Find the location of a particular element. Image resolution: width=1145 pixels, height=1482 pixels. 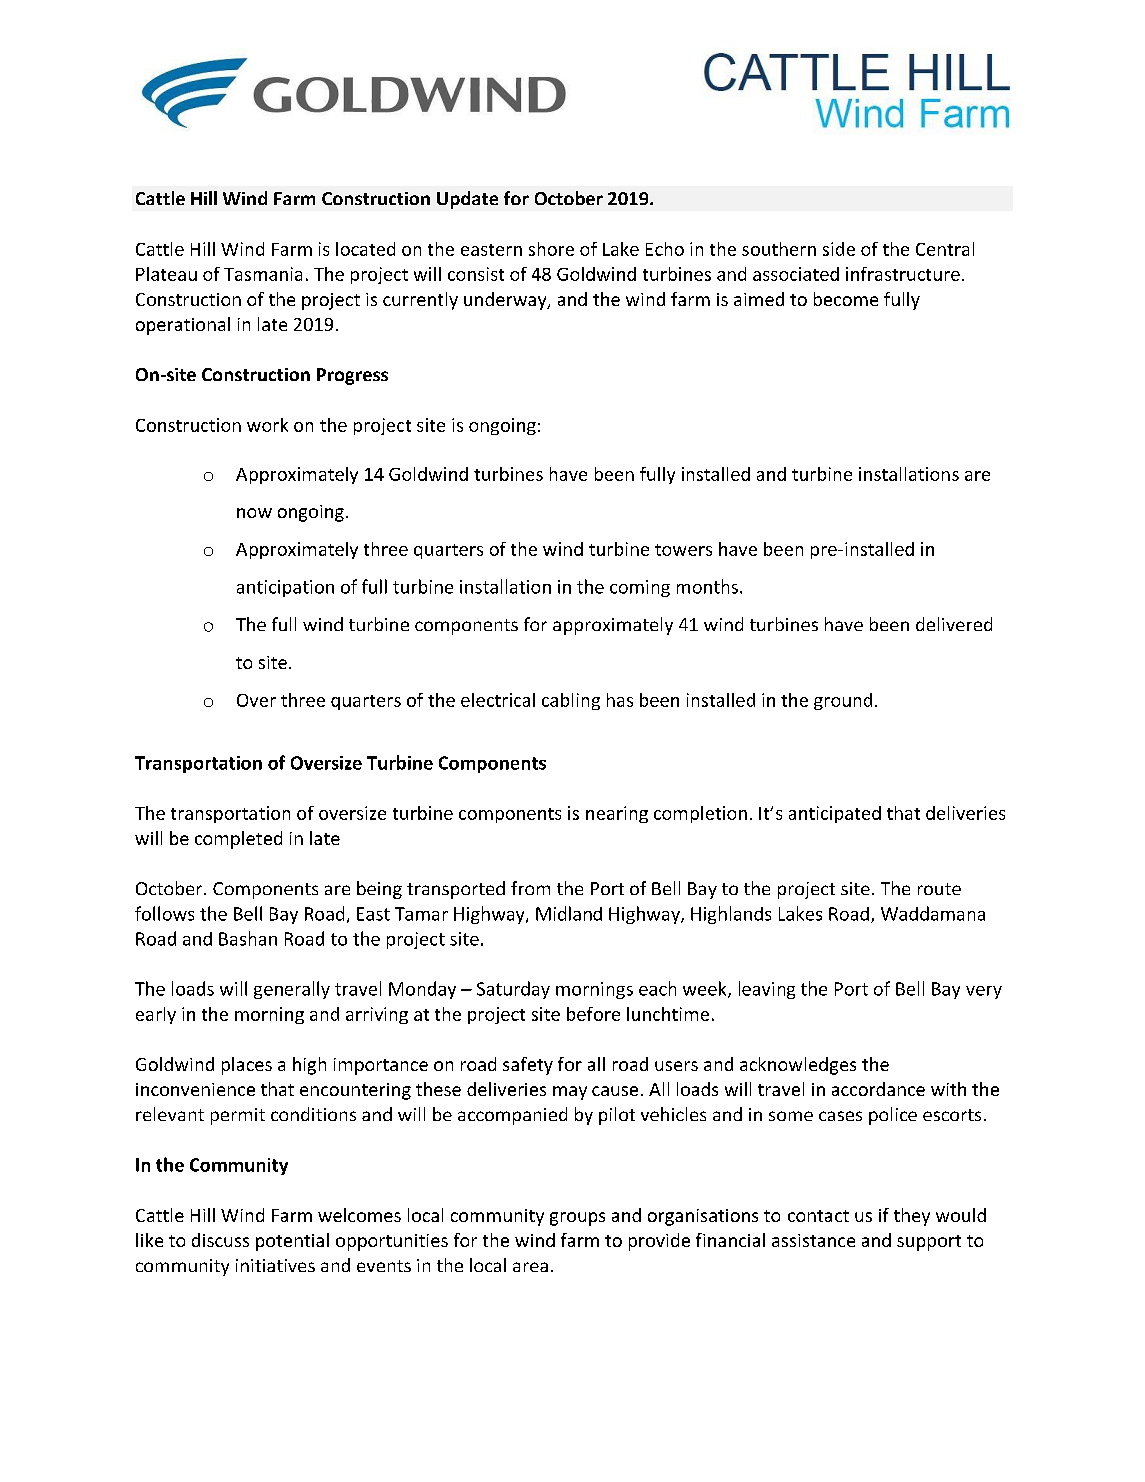

generally is located at coordinates (292, 990).
